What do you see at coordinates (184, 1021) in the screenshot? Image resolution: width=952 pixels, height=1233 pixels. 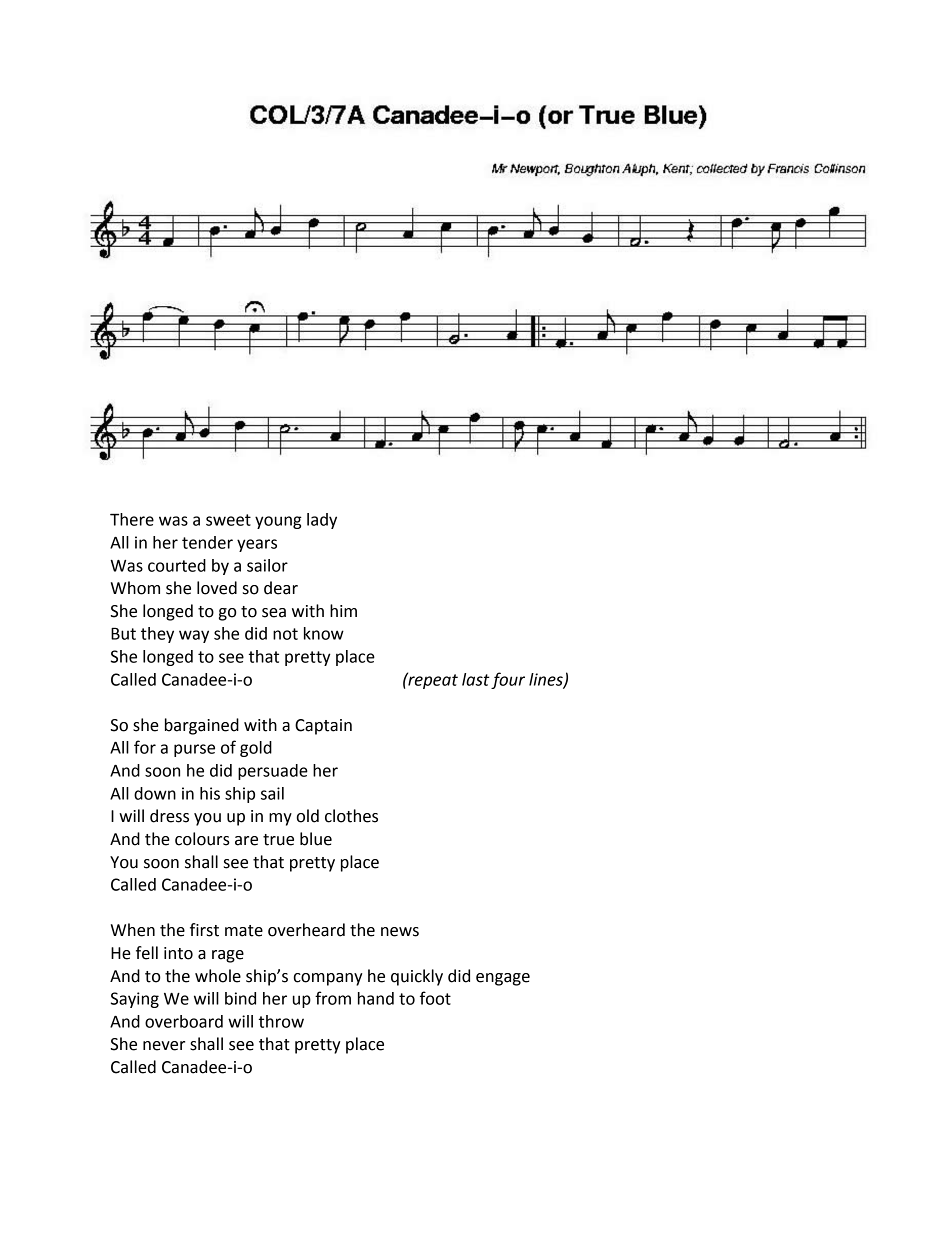 I see `overboard` at bounding box center [184, 1021].
